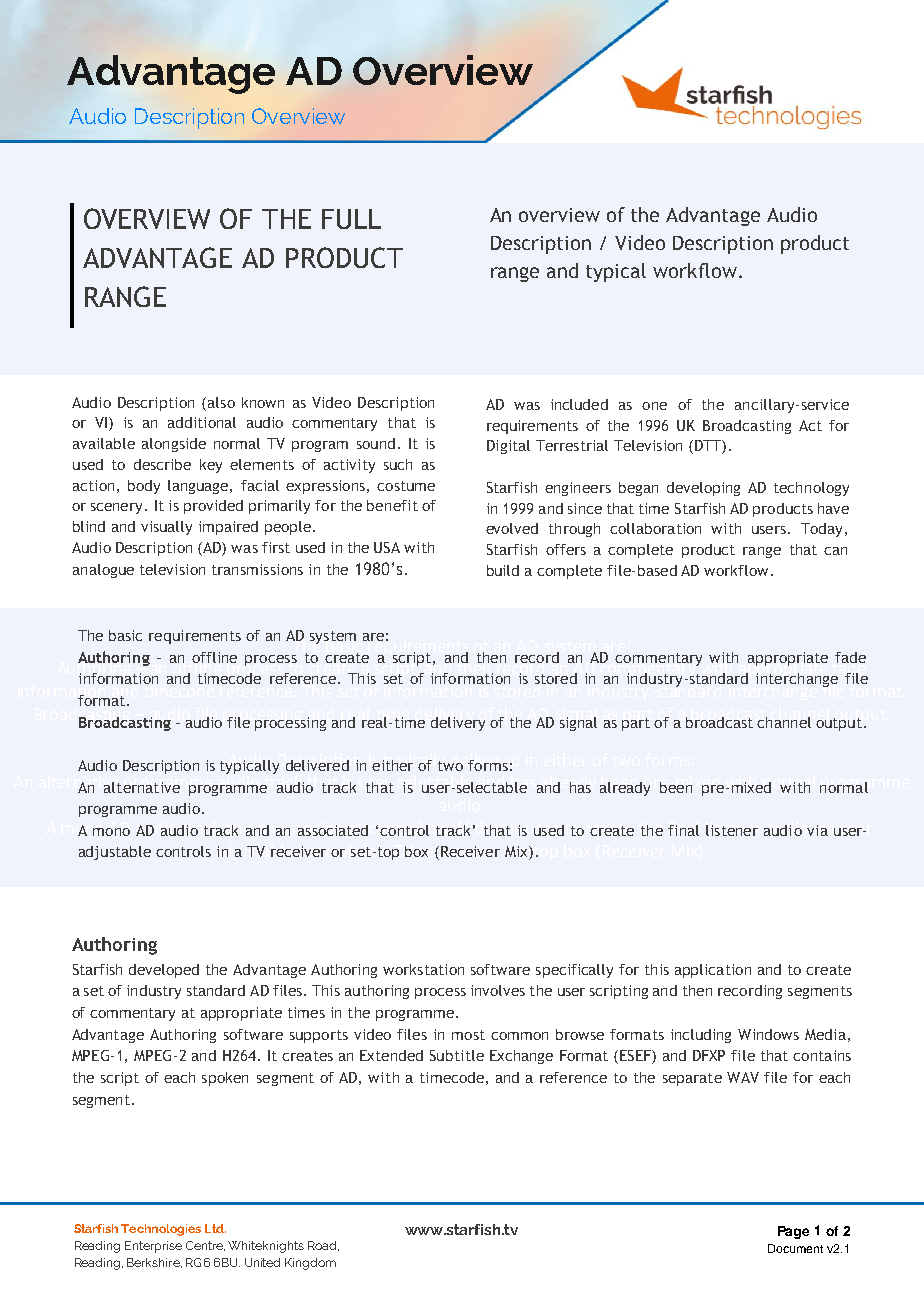 The height and width of the image is (1307, 924). Describe the element at coordinates (262, 1262) in the image. I see `United` at that location.
